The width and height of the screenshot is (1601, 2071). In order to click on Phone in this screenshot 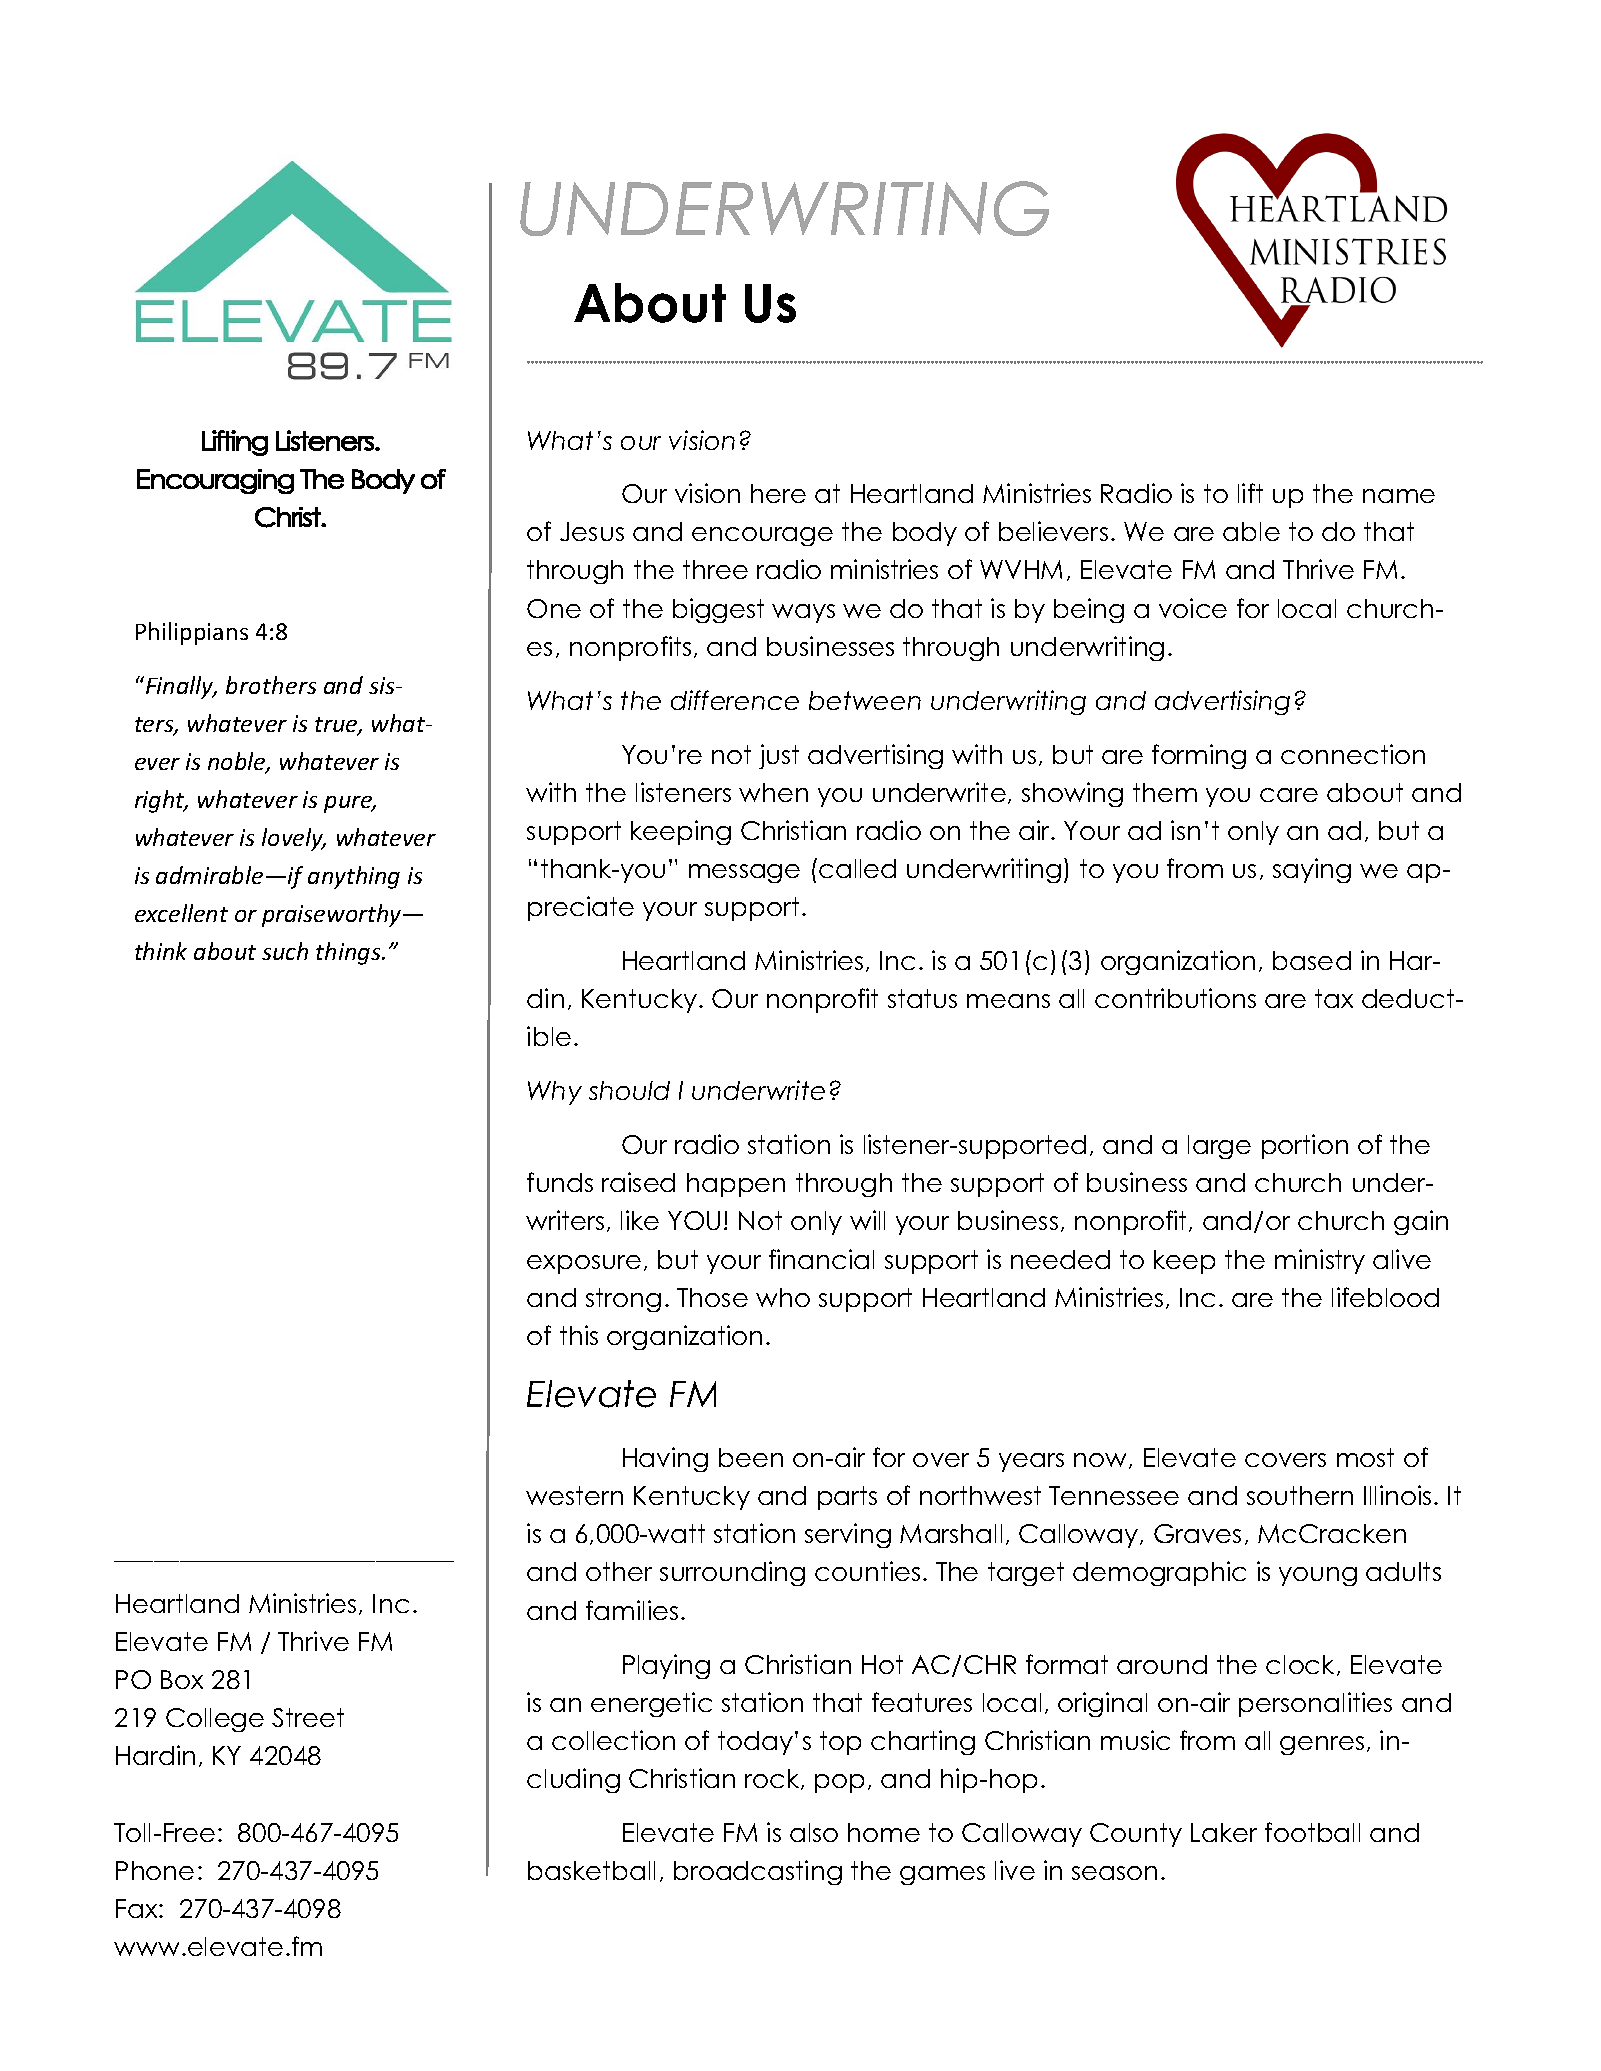, I will do `click(155, 1870)`.
